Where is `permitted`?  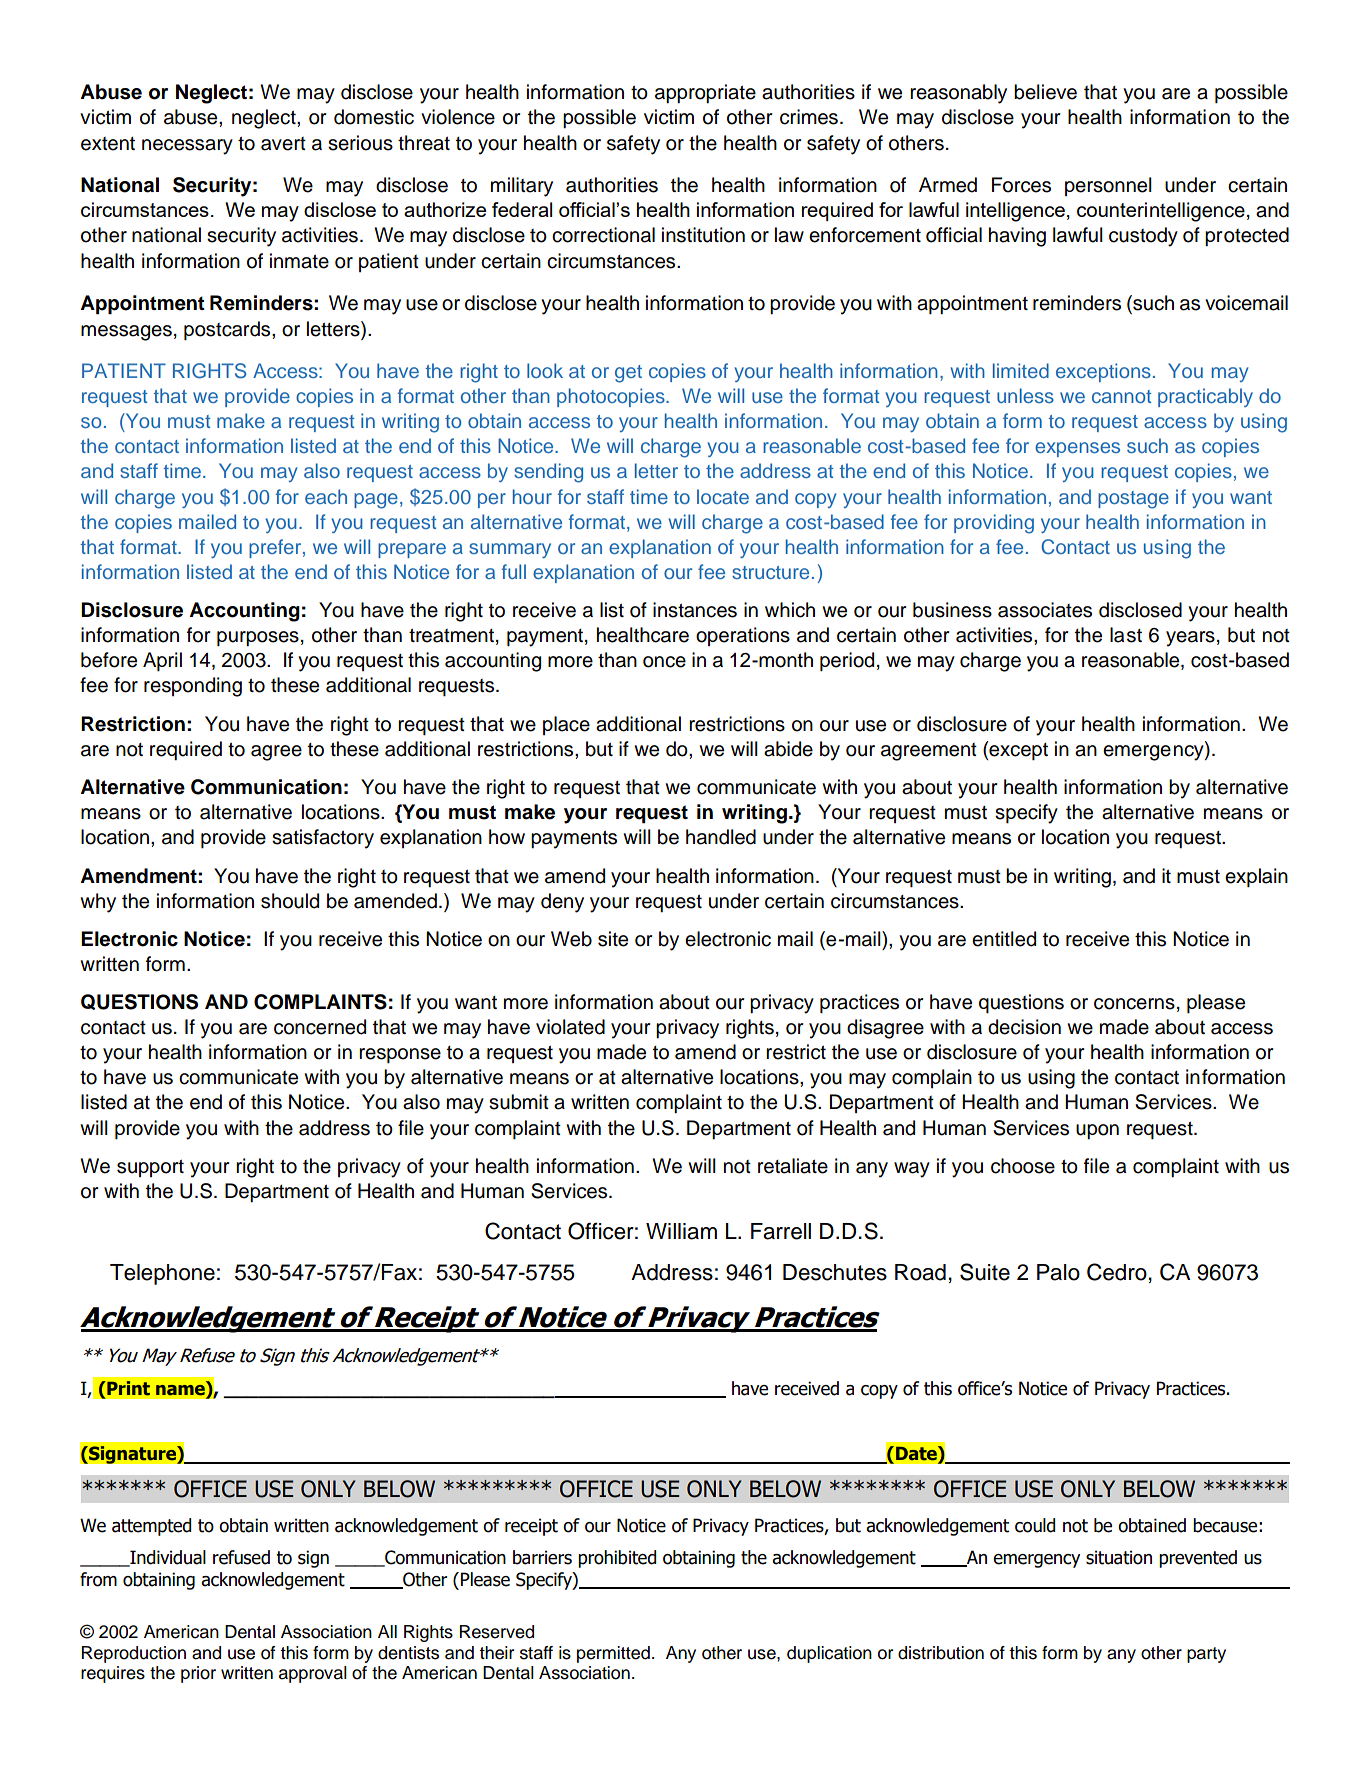
permitted is located at coordinates (613, 1654).
